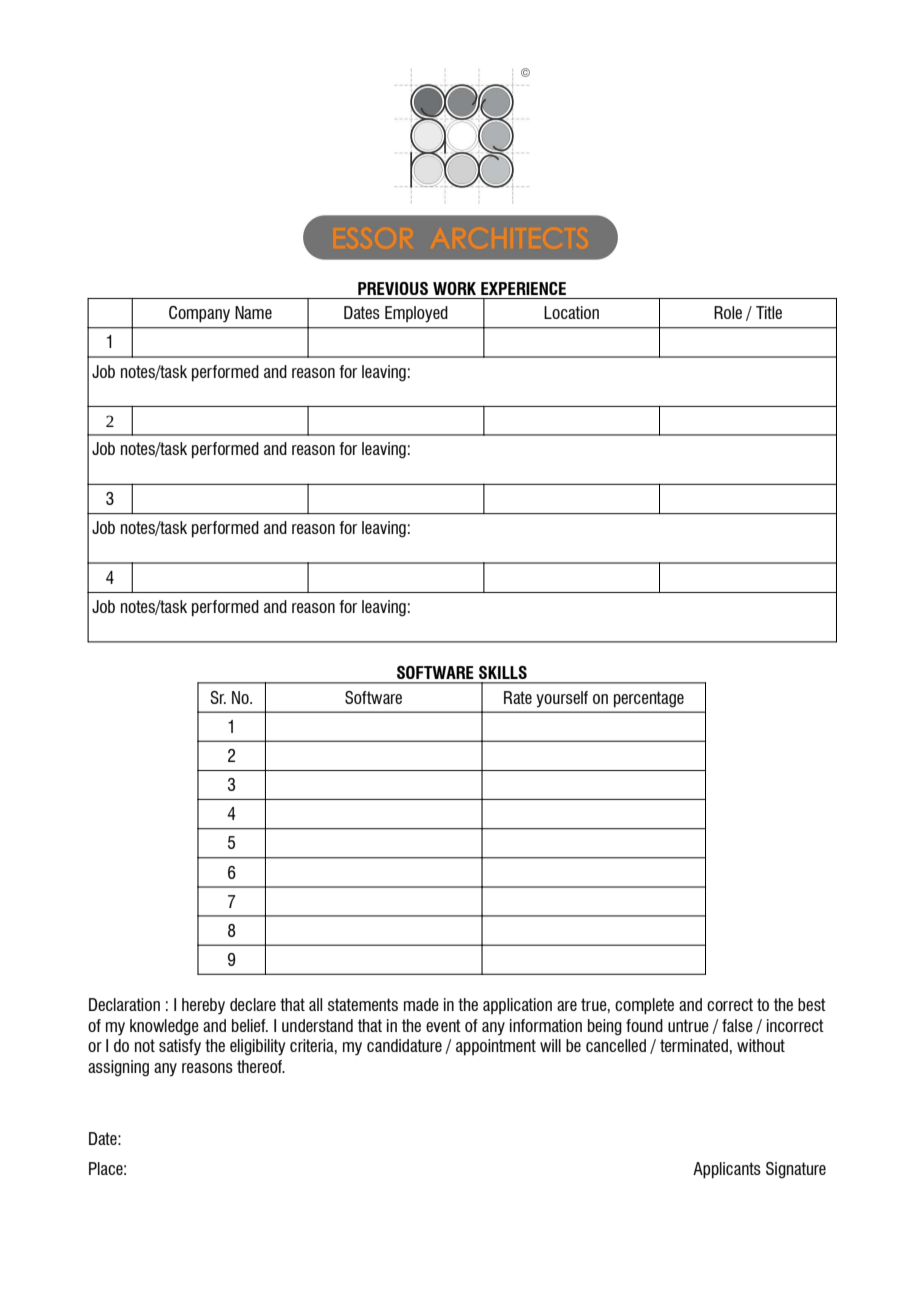 This screenshot has width=924, height=1308. Describe the element at coordinates (562, 699) in the screenshot. I see `yourself` at that location.
